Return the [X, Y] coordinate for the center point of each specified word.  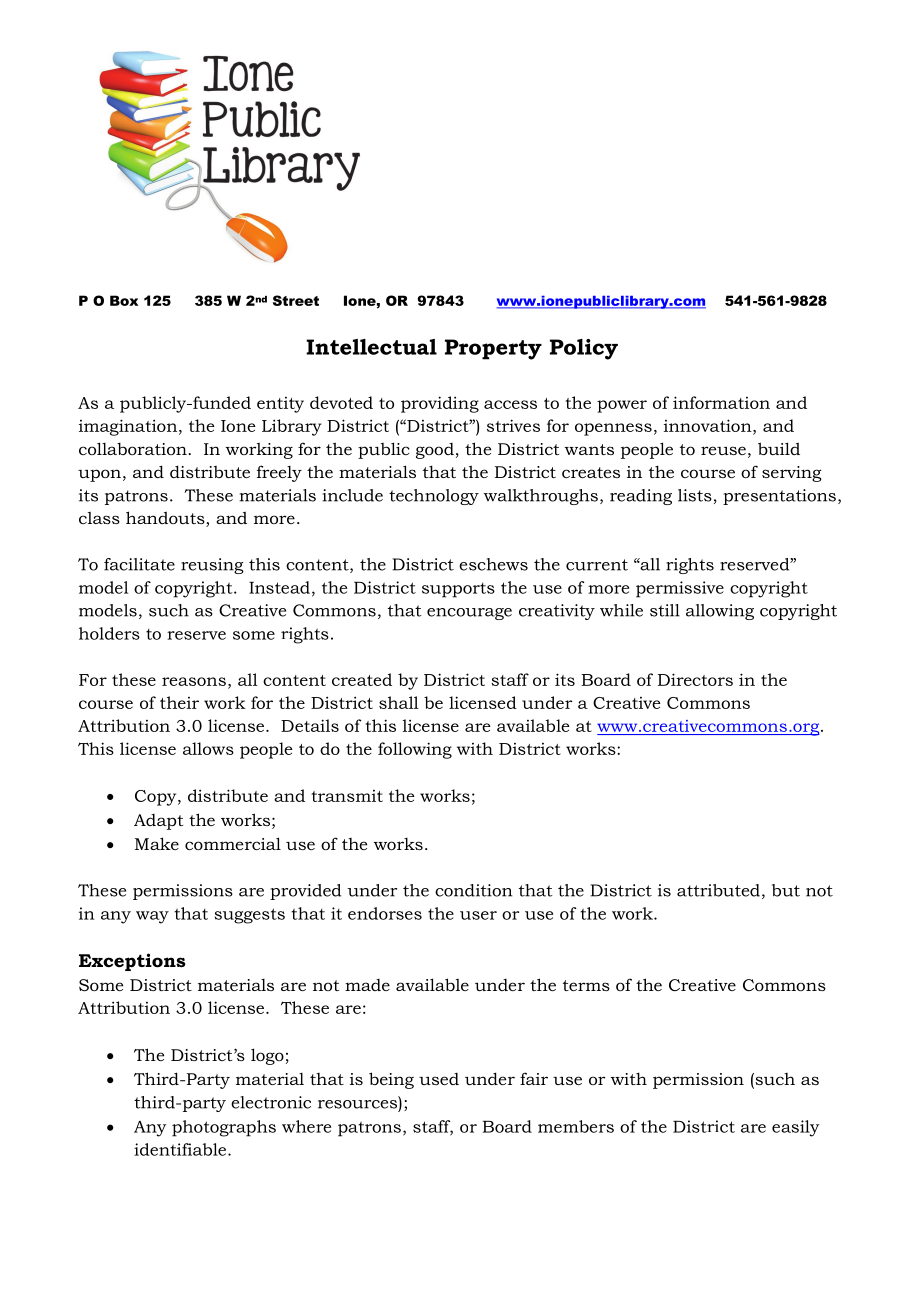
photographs [224, 1128]
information [721, 402]
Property [493, 349]
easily [796, 1128]
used [439, 1079]
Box [124, 300]
